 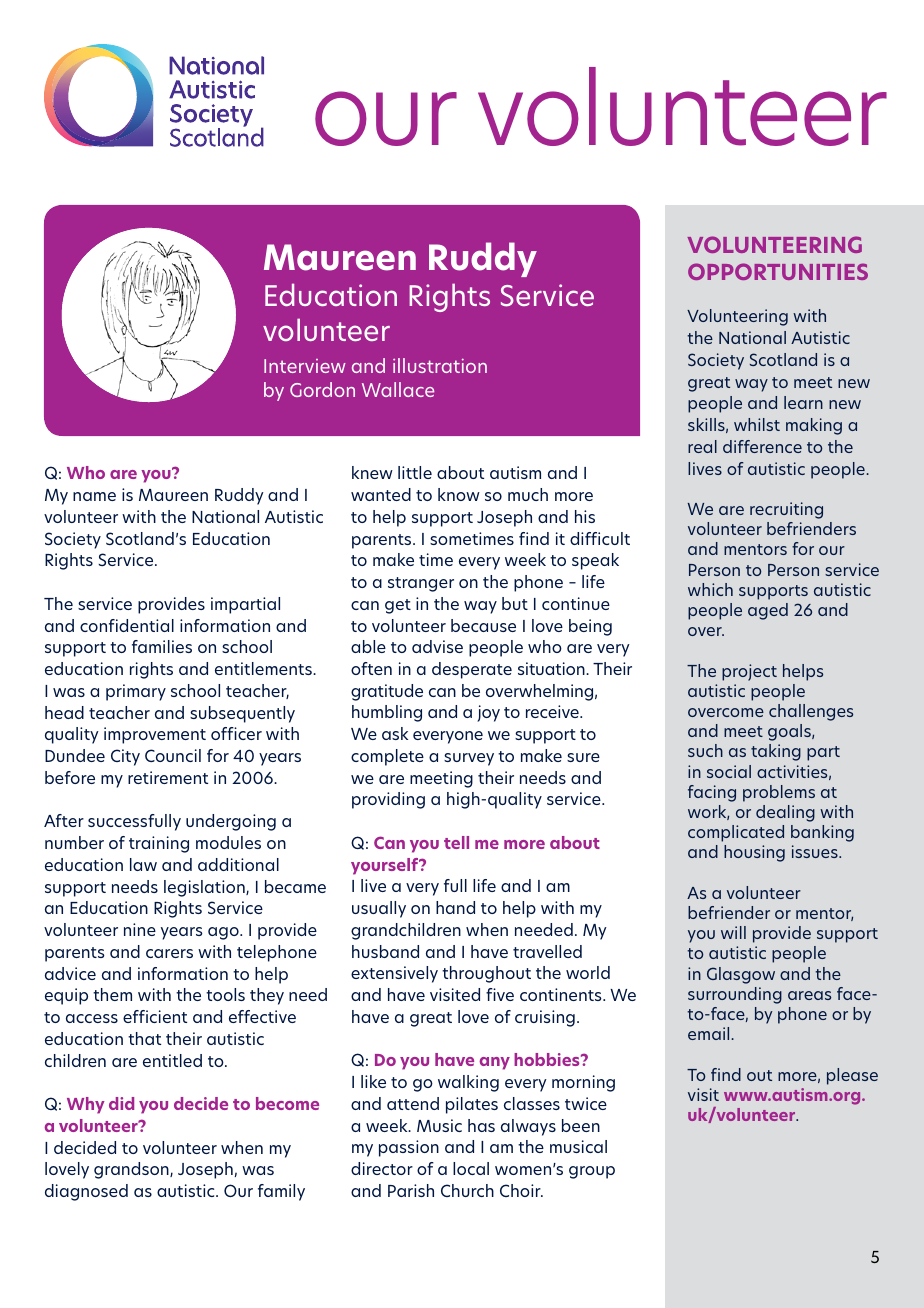 I want to click on goals, so click(x=790, y=732).
